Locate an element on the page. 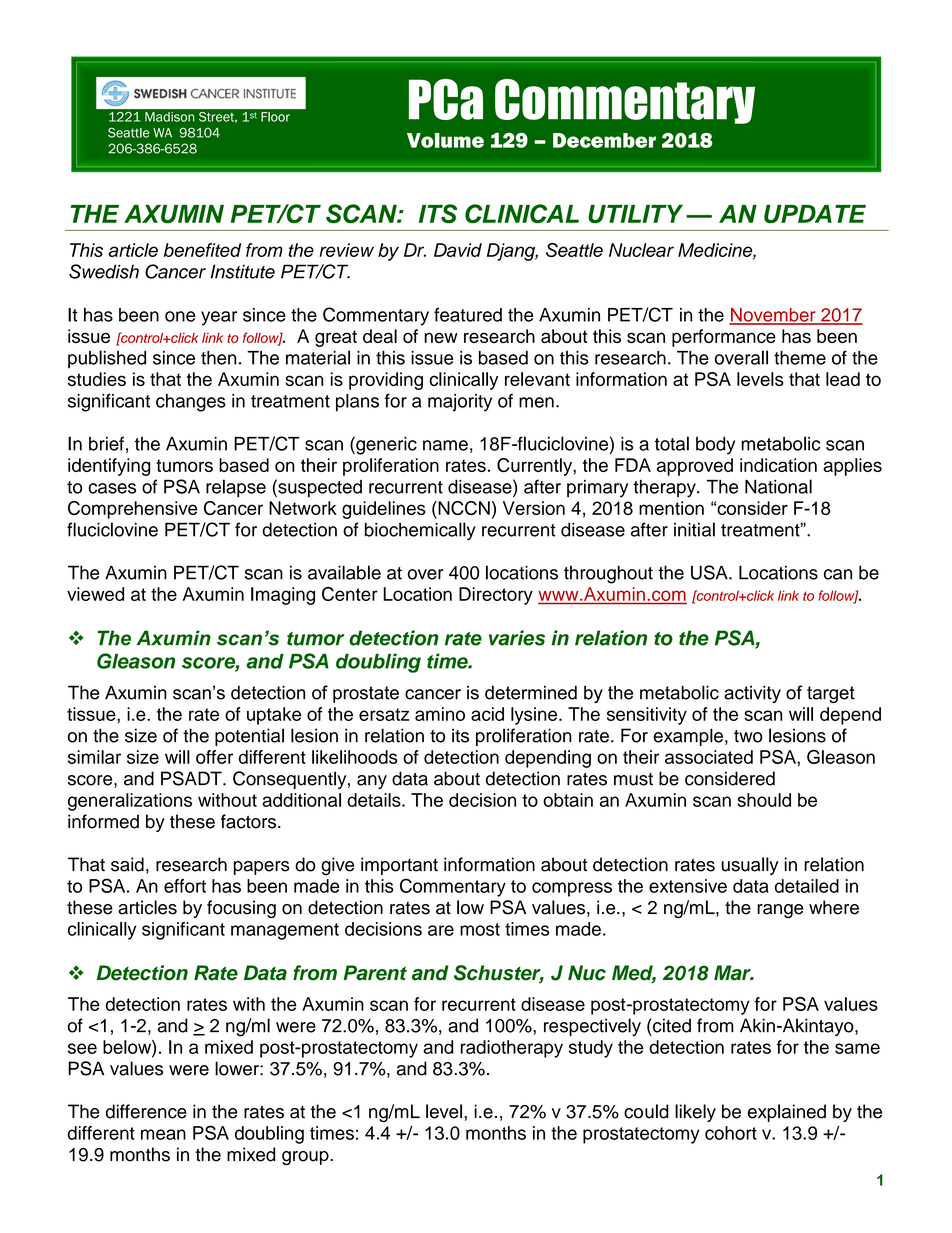 This page has width=952, height=1233. varies is located at coordinates (517, 638).
